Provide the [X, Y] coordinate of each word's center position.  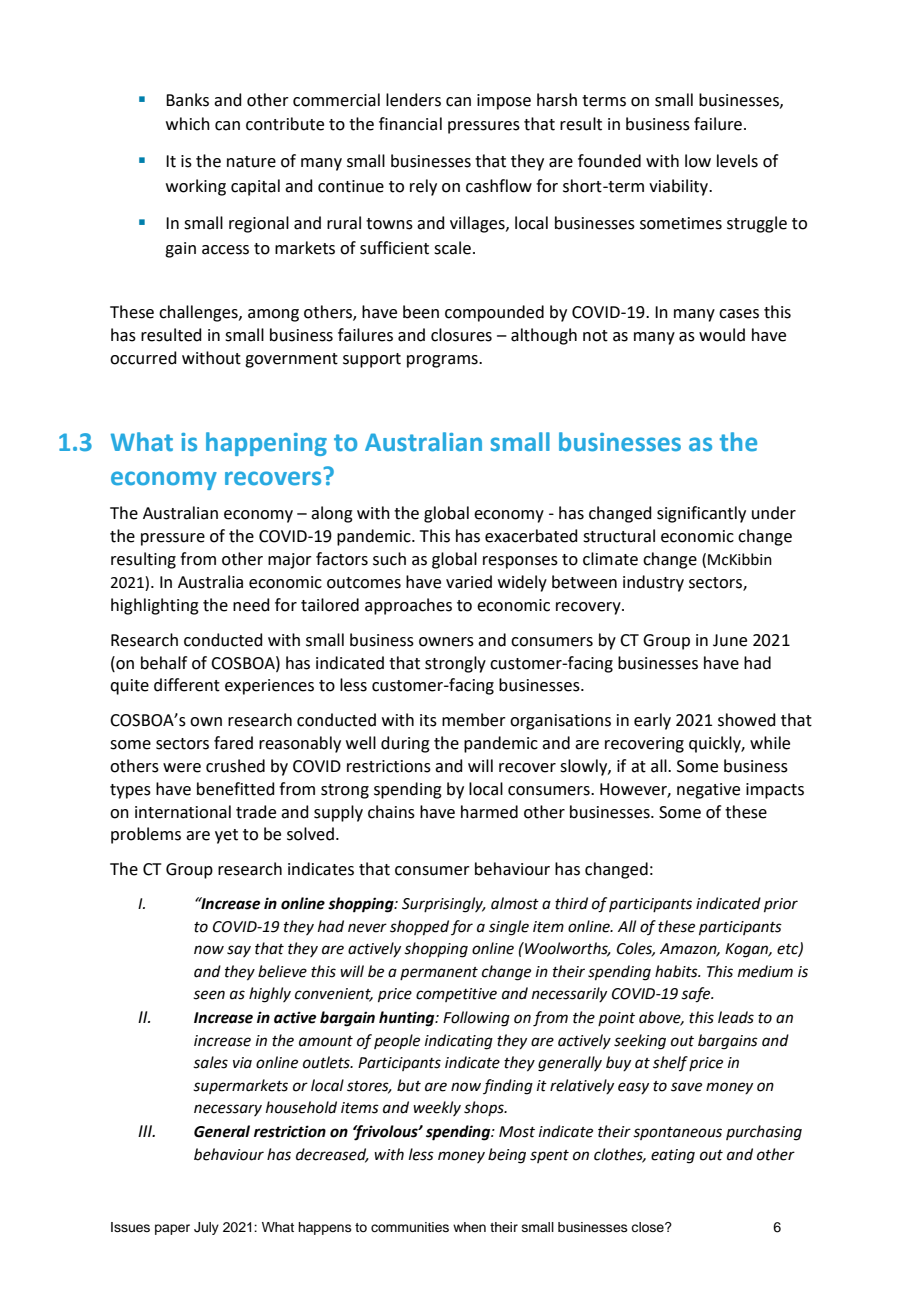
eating [673, 1156]
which [188, 124]
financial [410, 124]
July [206, 1228]
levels [737, 161]
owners [446, 642]
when [469, 1227]
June [730, 640]
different [187, 685]
